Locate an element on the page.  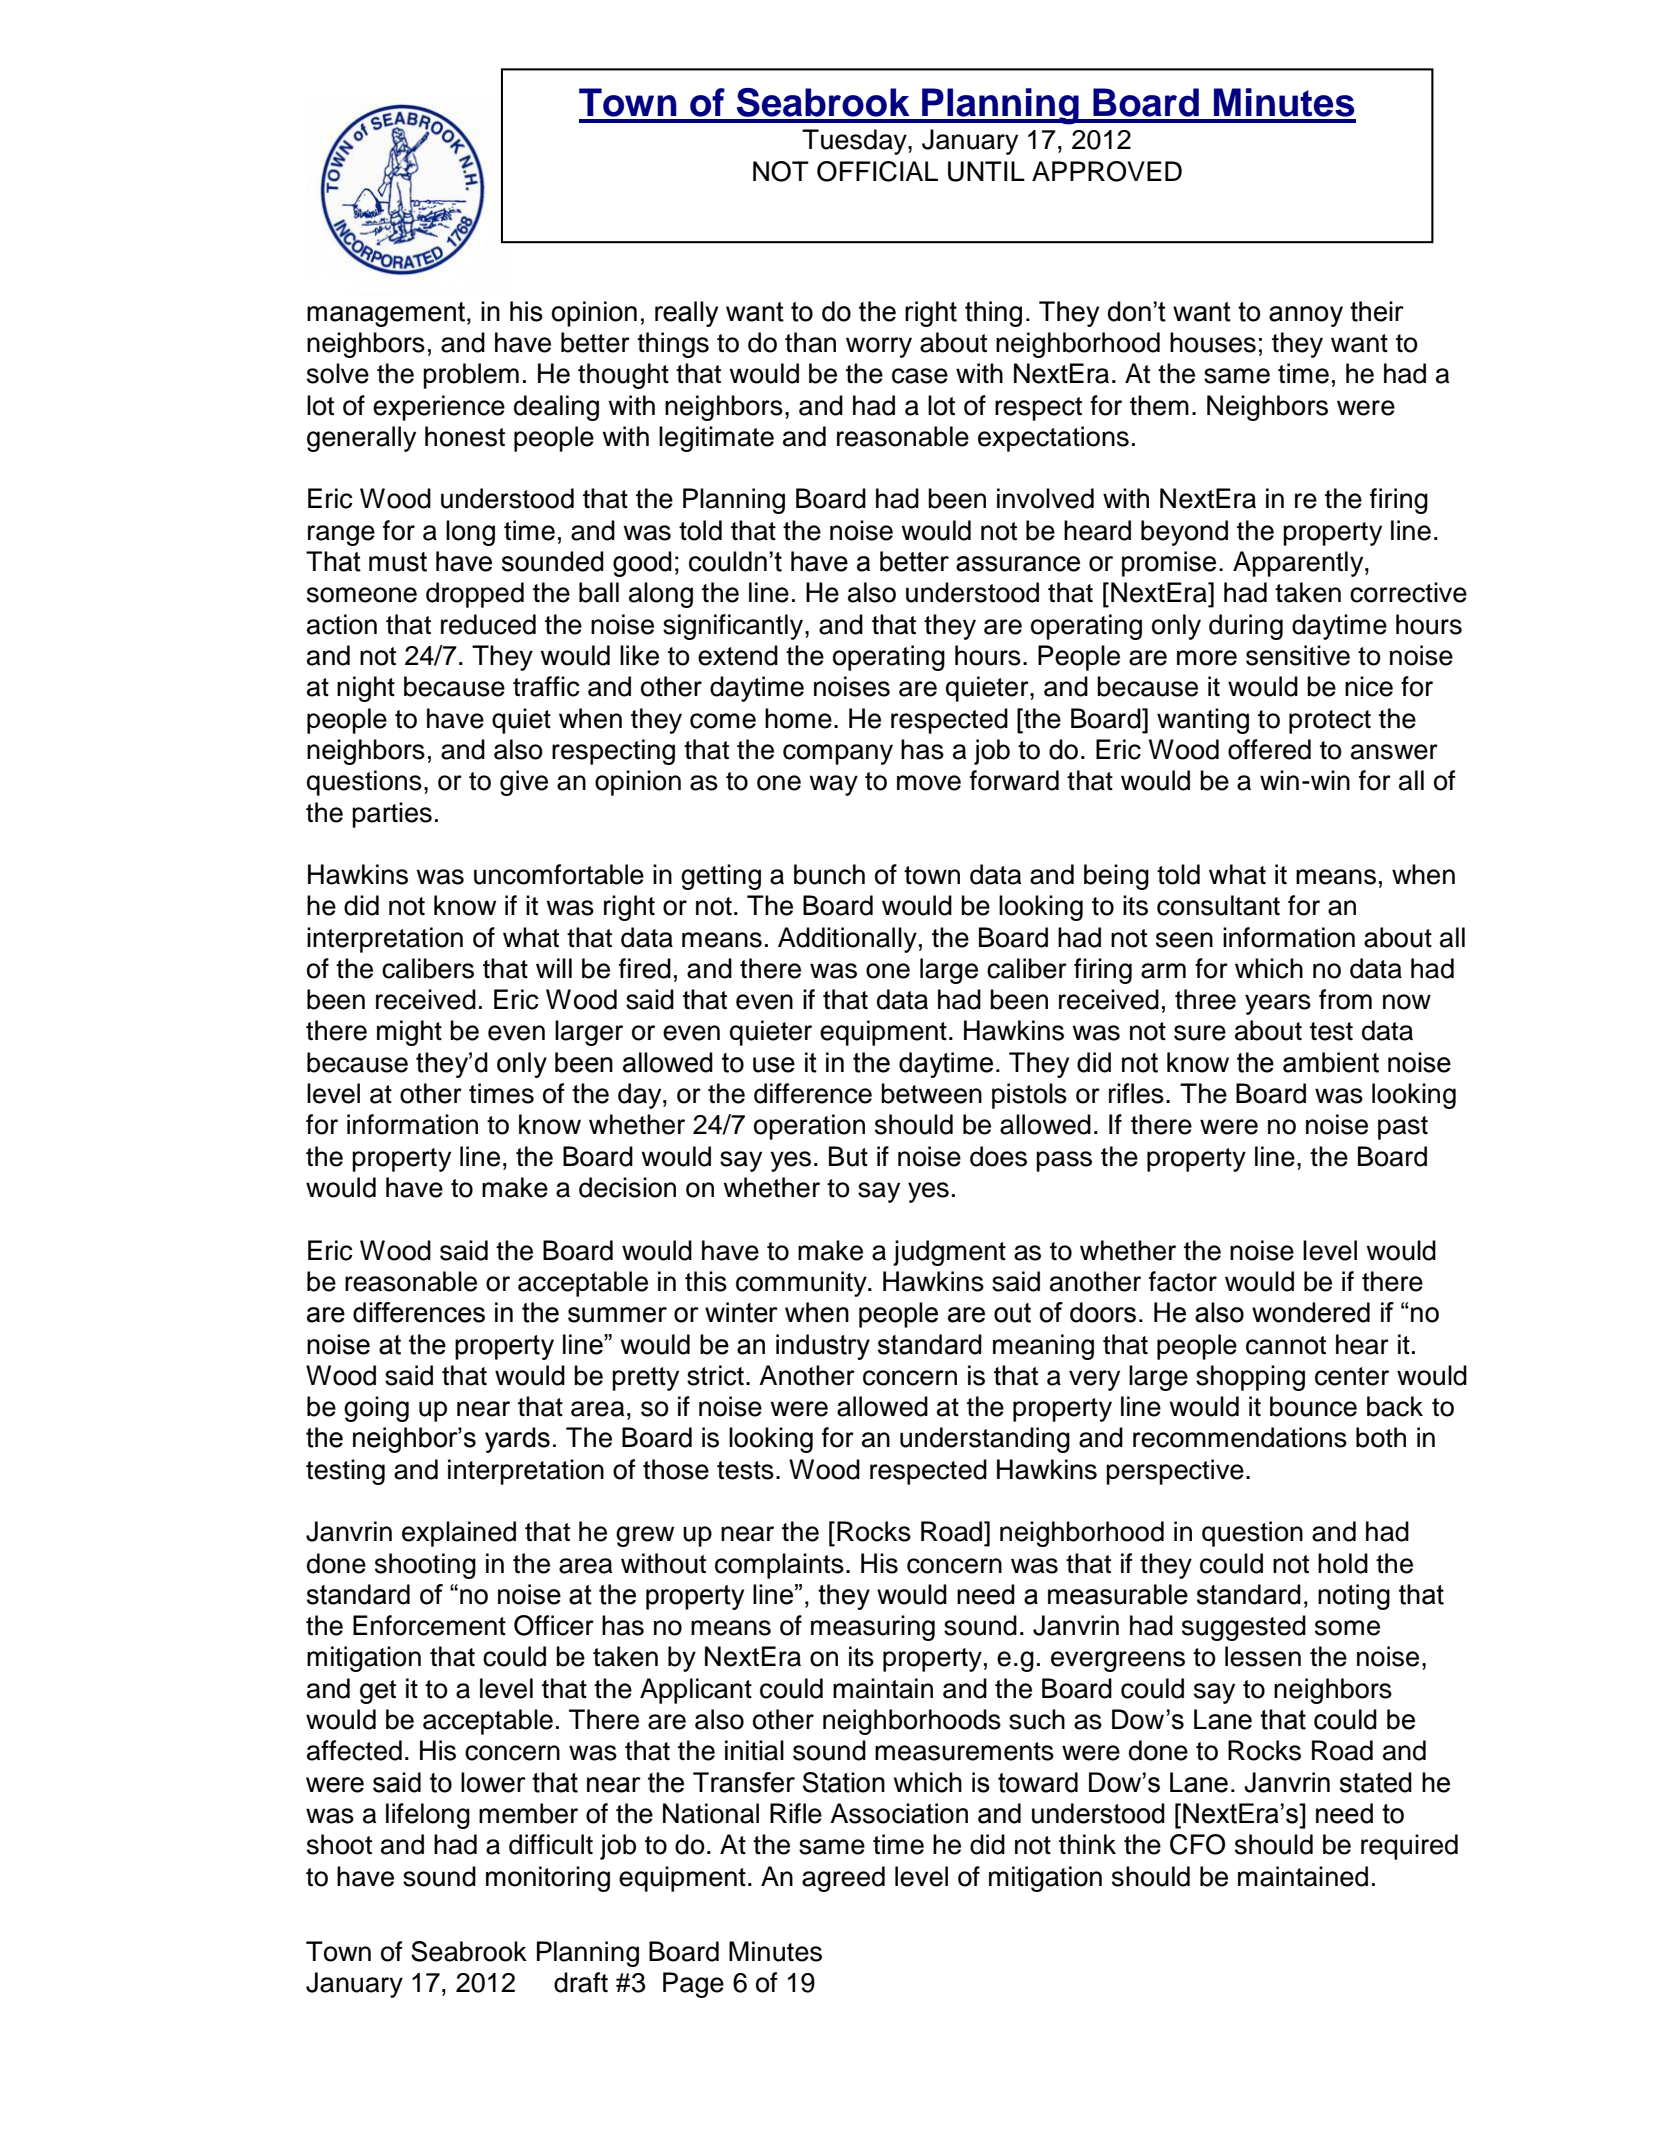
give is located at coordinates (524, 783).
